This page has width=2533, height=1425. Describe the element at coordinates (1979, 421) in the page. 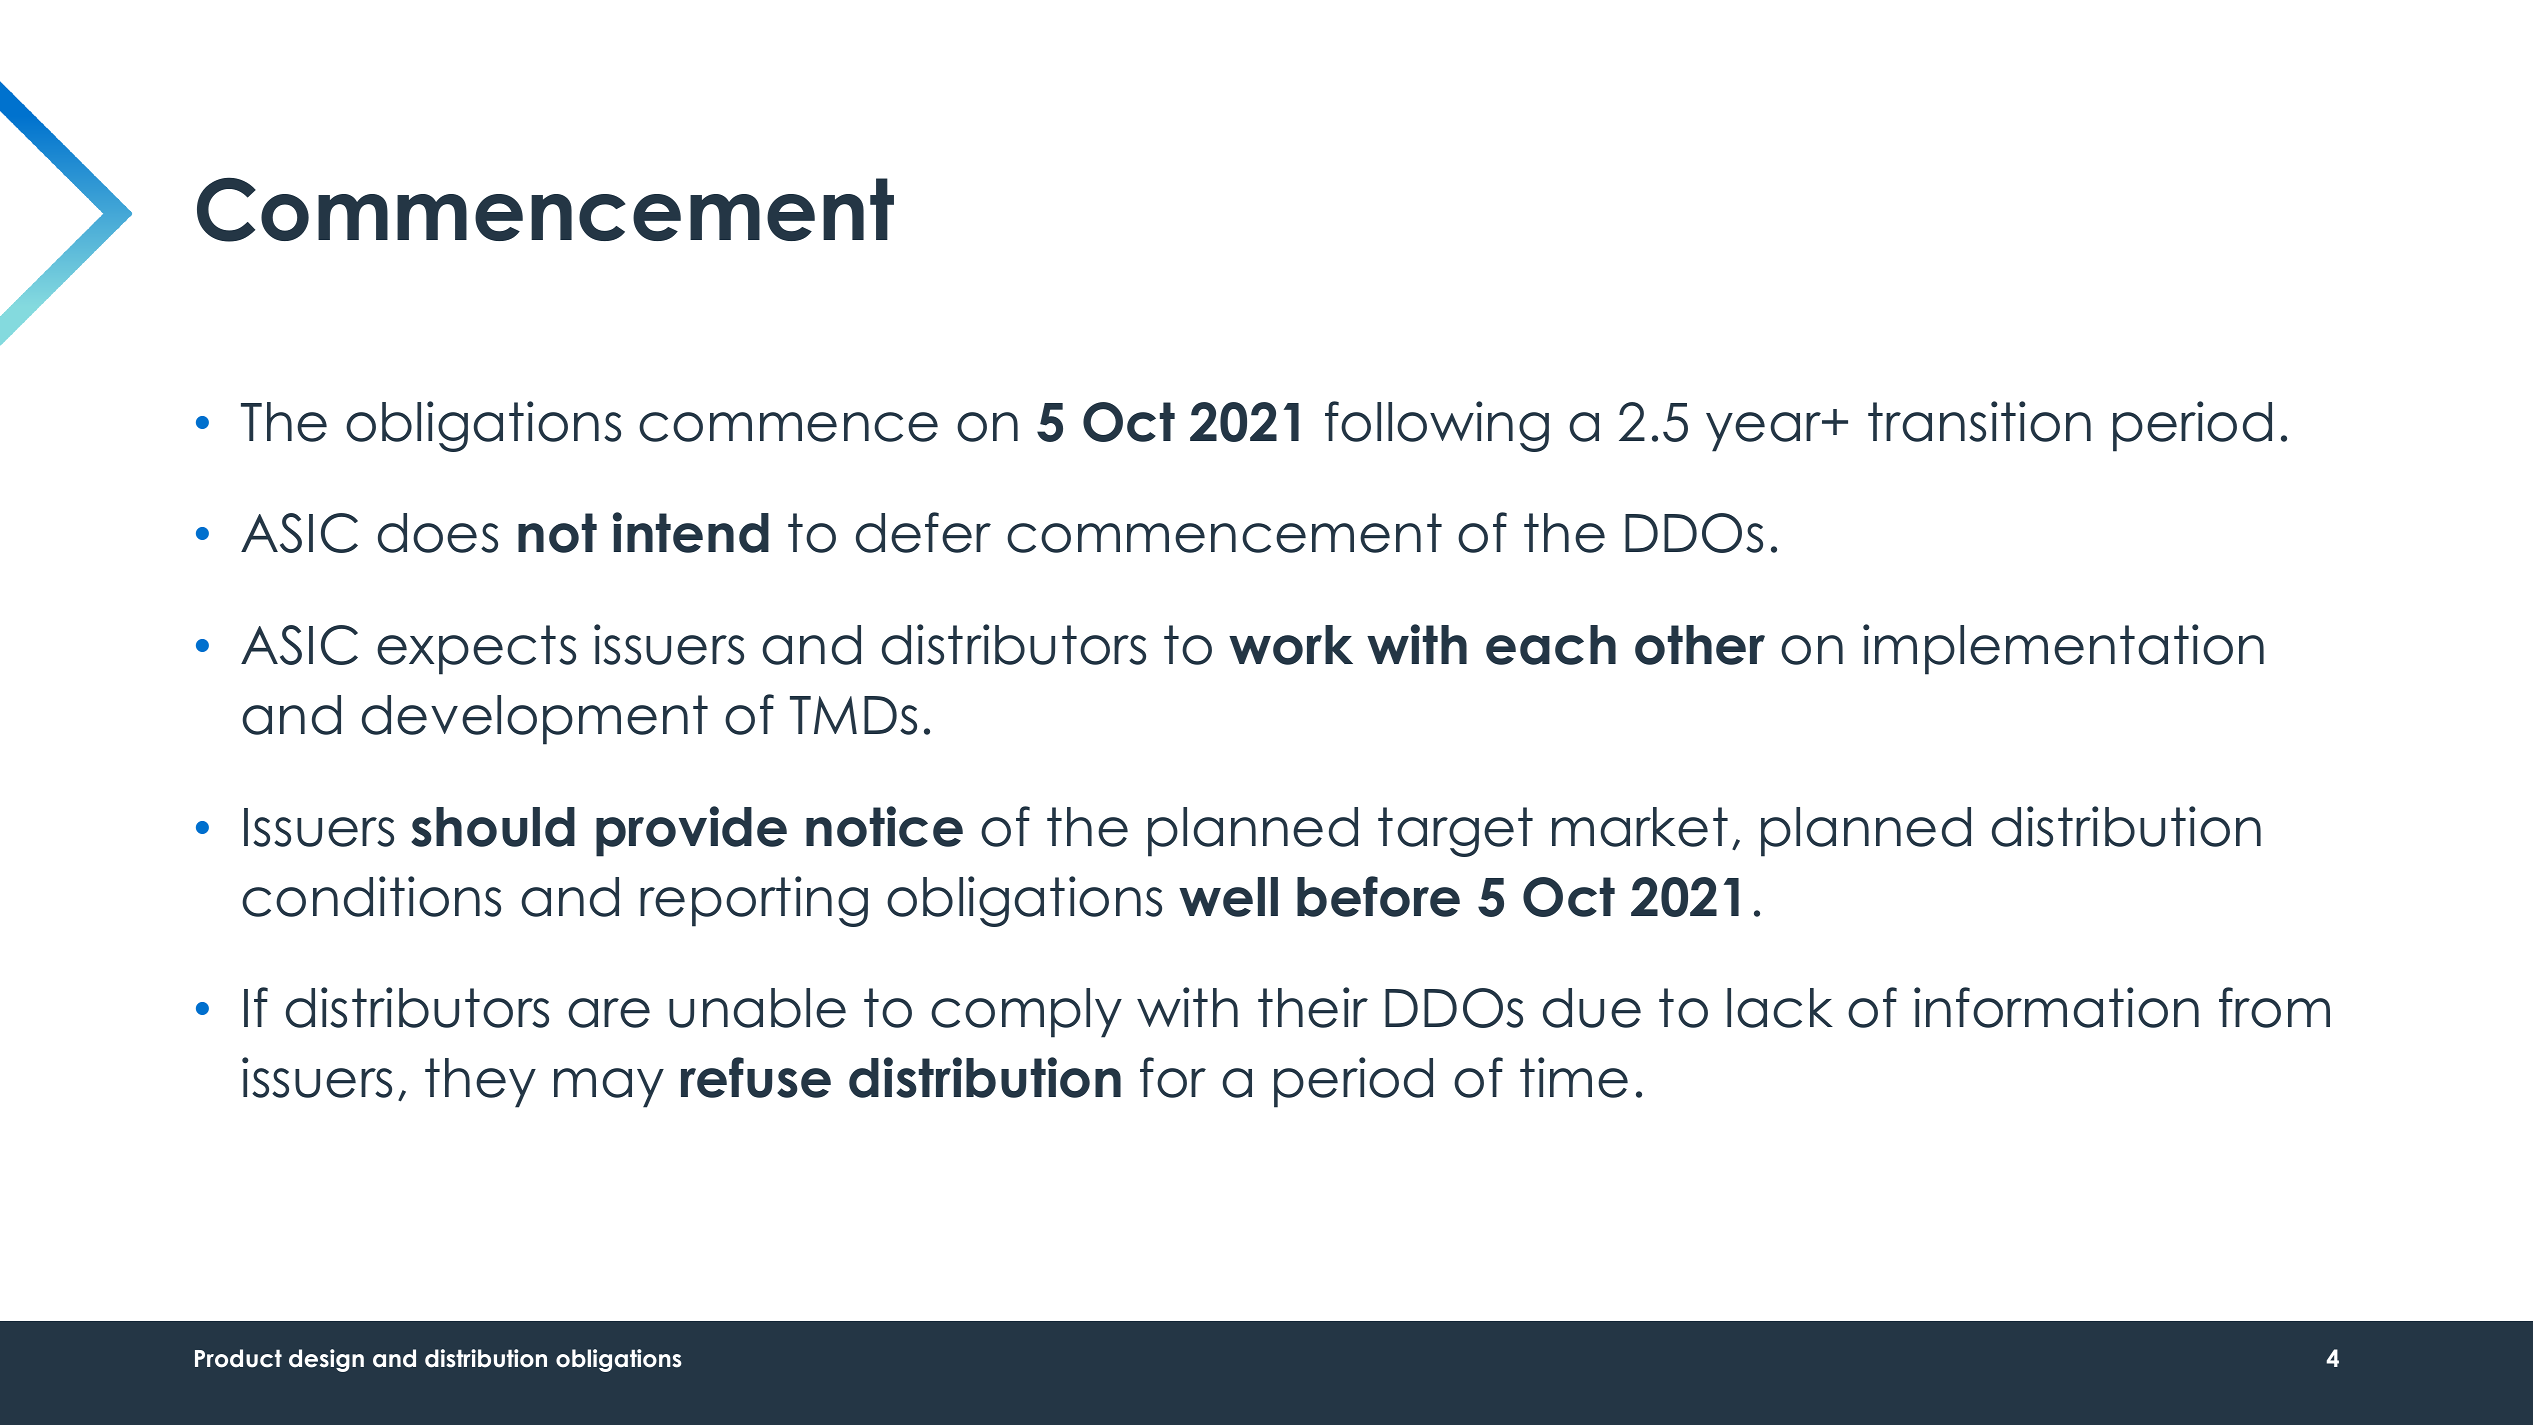

I see `transition` at that location.
